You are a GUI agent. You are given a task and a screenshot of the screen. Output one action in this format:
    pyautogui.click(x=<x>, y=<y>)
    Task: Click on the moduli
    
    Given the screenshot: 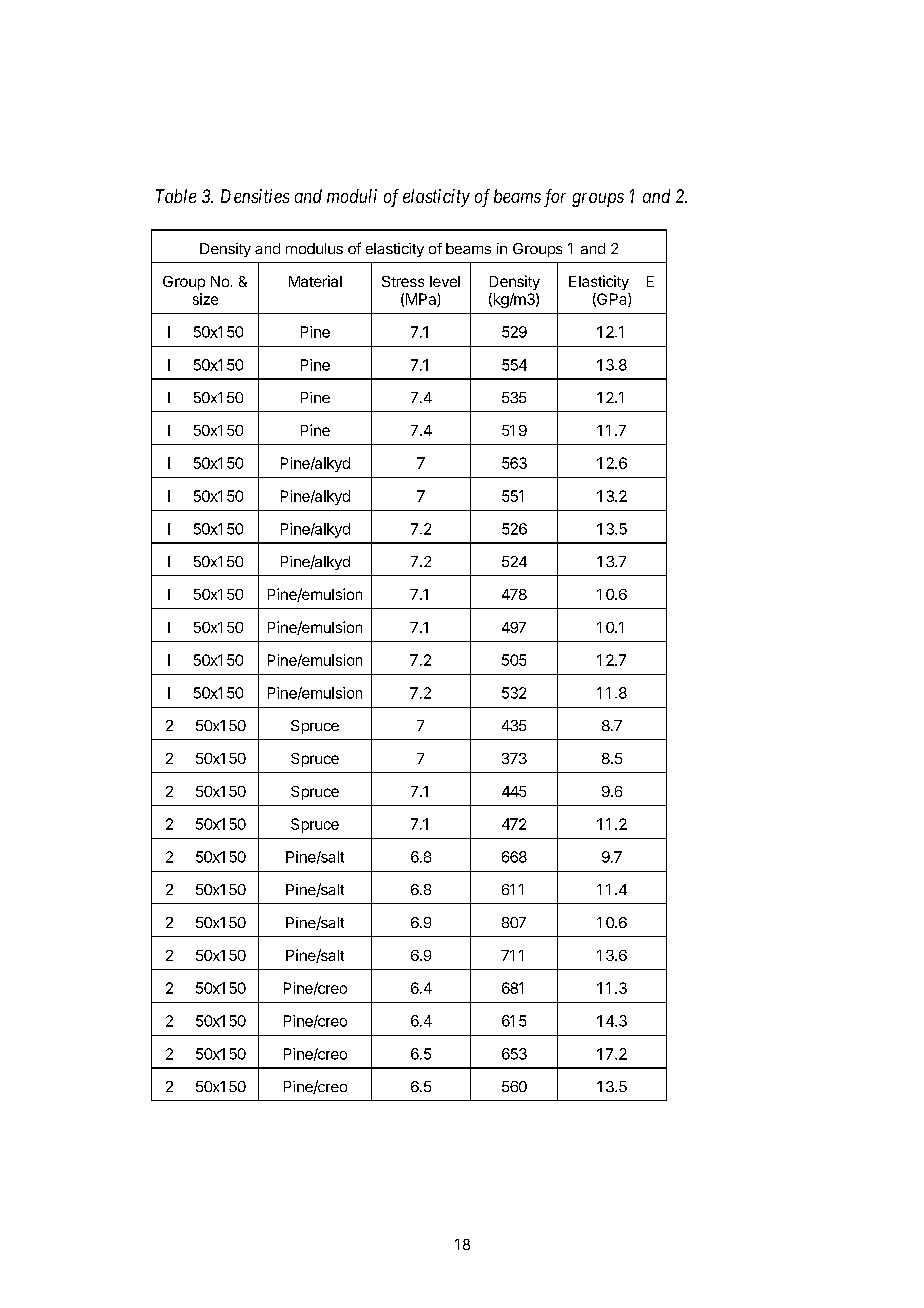 What is the action you would take?
    pyautogui.click(x=352, y=196)
